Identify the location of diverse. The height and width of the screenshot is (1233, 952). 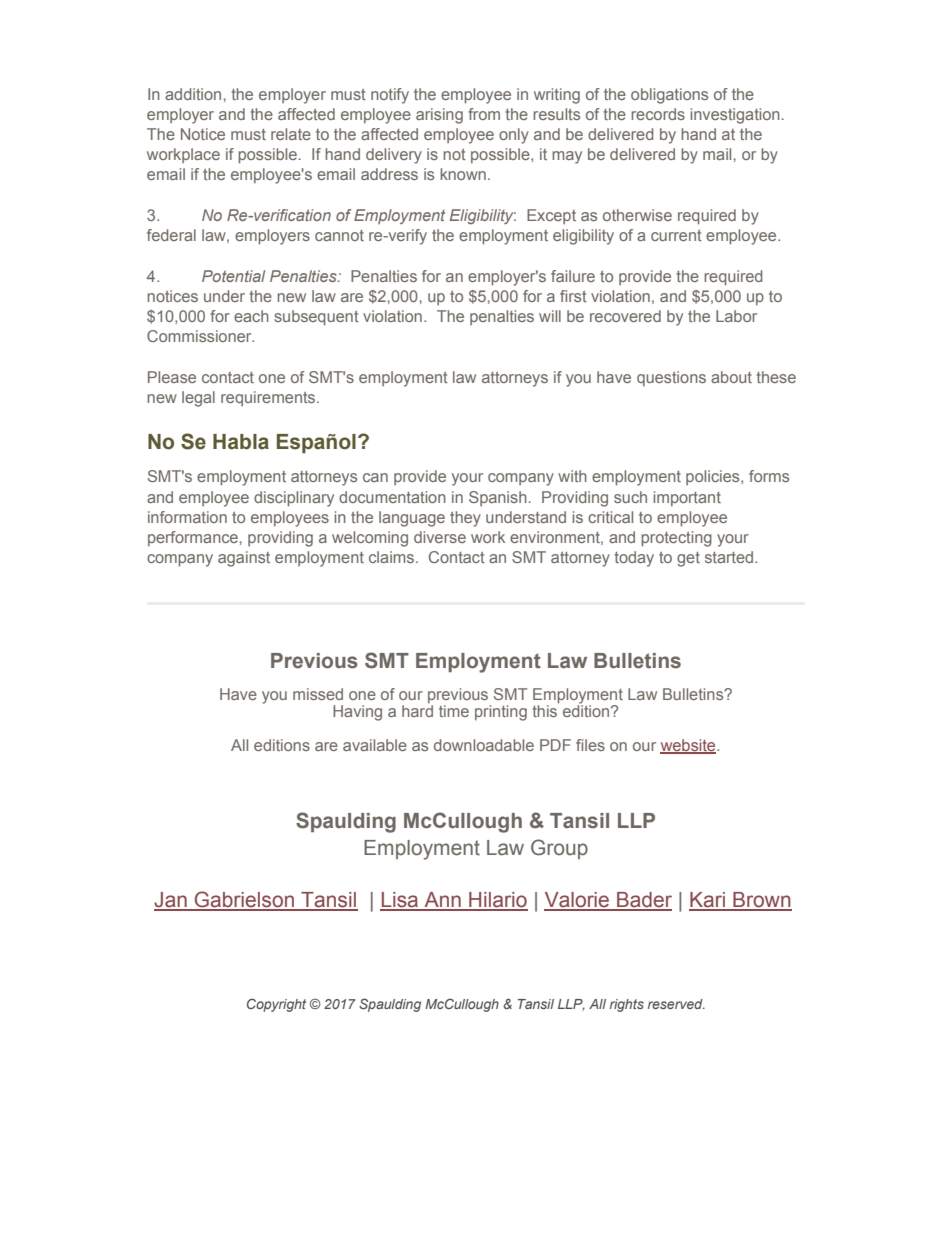
(440, 537).
